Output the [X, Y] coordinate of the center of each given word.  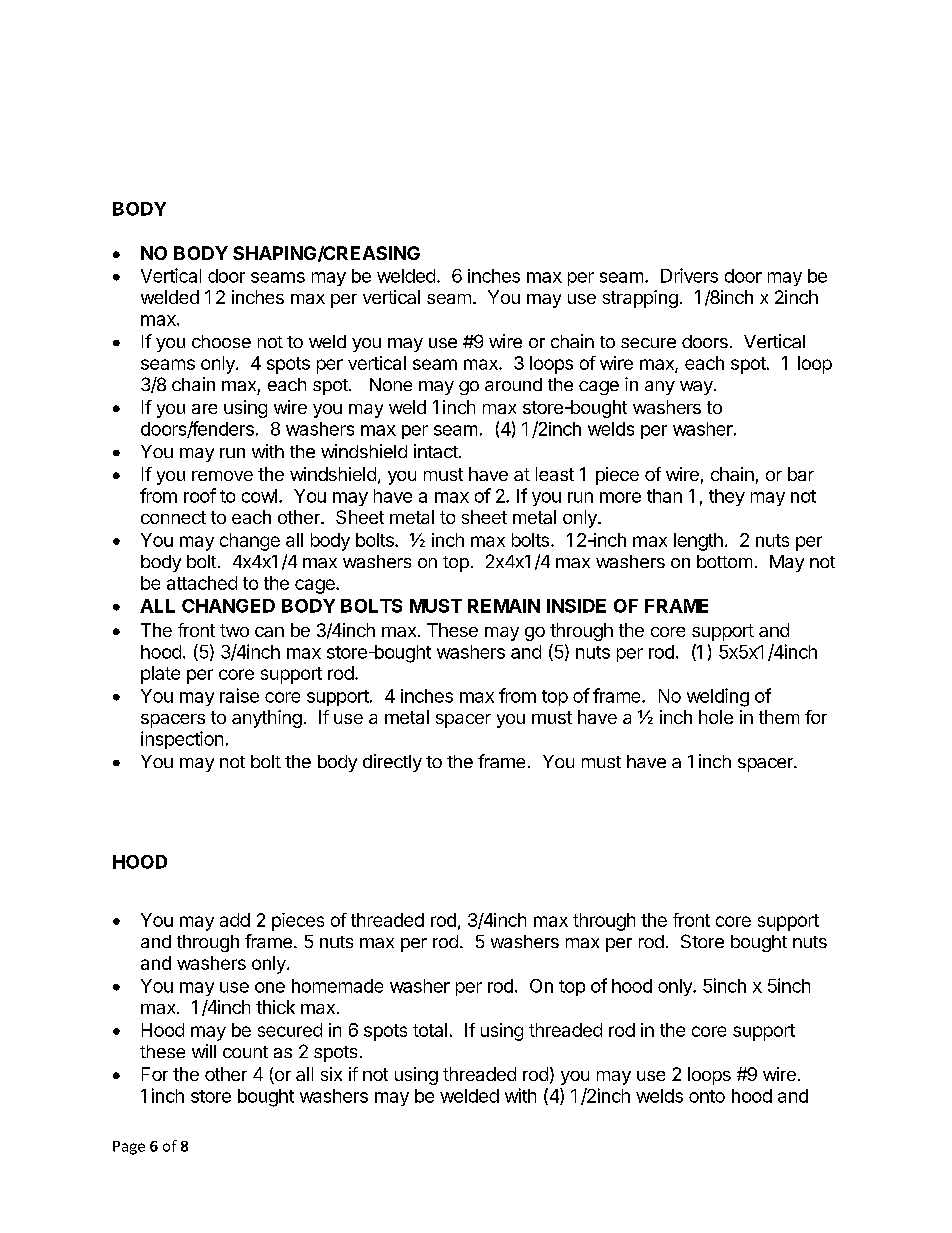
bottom [724, 561]
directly [392, 763]
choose [221, 341]
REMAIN [504, 606]
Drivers [689, 275]
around [513, 384]
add [235, 920]
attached [202, 583]
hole [716, 717]
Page [129, 1148]
